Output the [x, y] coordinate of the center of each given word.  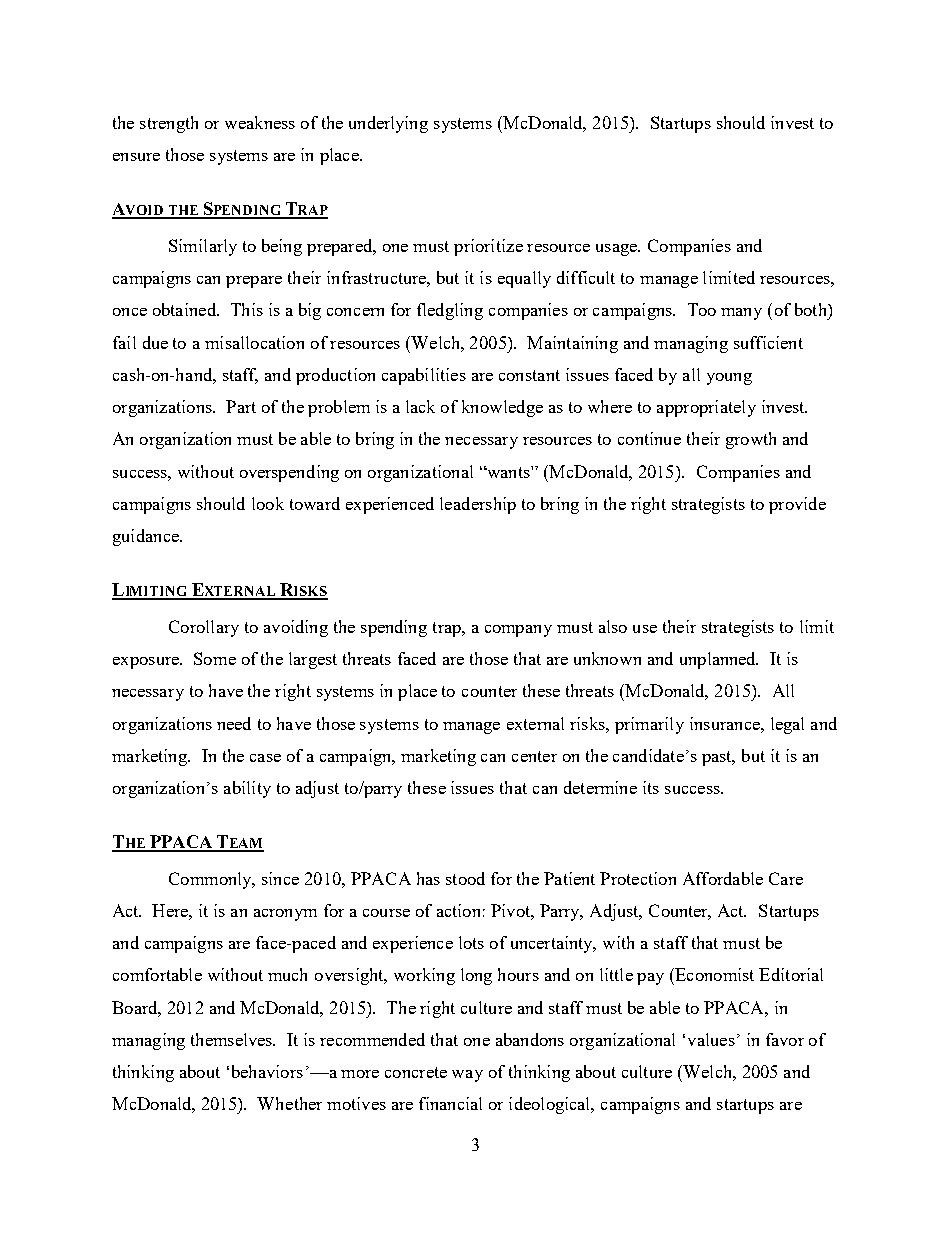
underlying [388, 124]
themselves [233, 1039]
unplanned [719, 660]
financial [450, 1103]
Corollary [204, 628]
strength [169, 124]
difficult [586, 277]
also [613, 626]
